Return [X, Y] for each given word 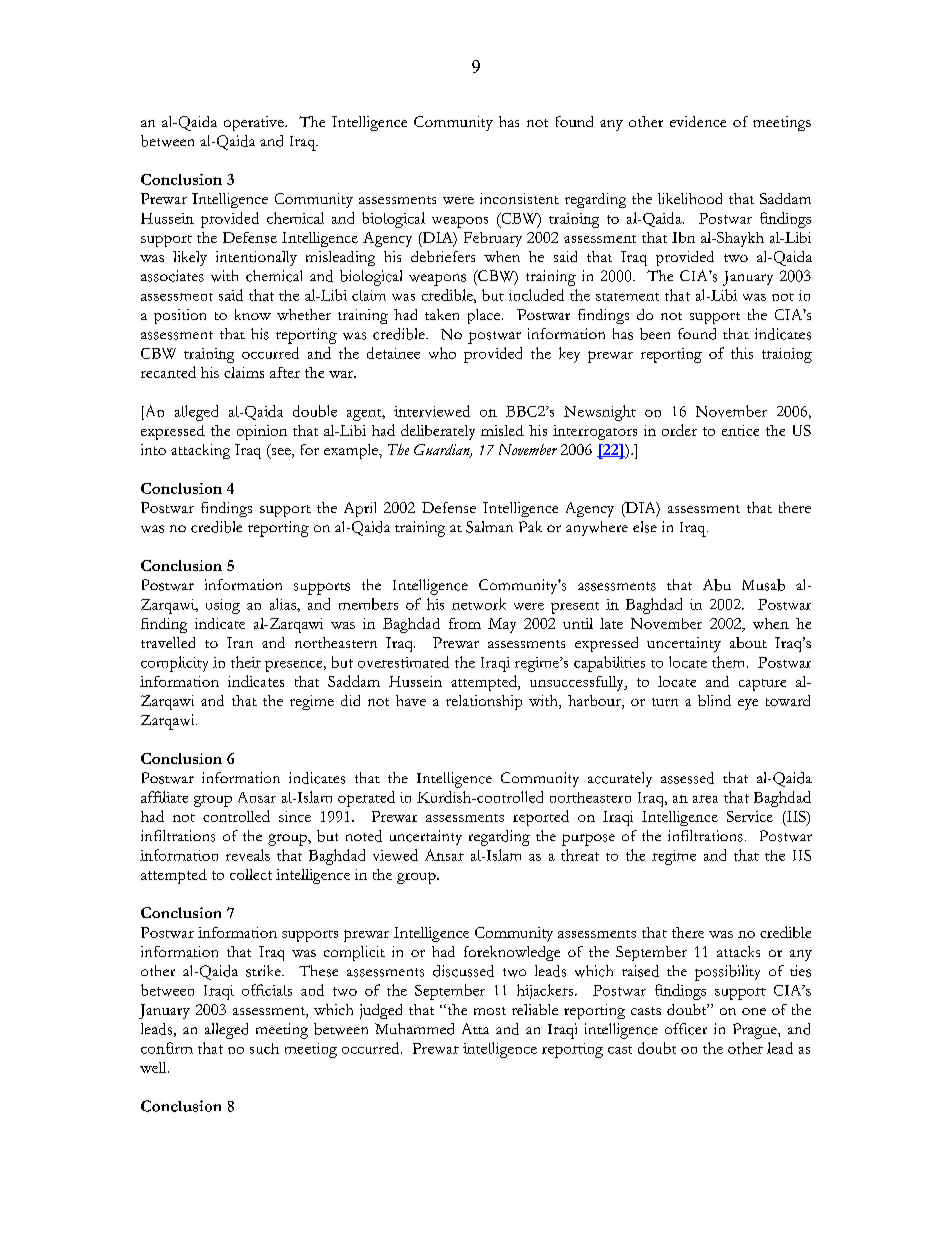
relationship [484, 702]
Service [750, 816]
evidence [698, 121]
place [485, 316]
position [180, 316]
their [246, 662]
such [264, 1048]
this [742, 353]
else [645, 527]
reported [541, 818]
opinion [262, 432]
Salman [489, 527]
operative [255, 123]
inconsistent [519, 198]
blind [714, 700]
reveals [248, 855]
